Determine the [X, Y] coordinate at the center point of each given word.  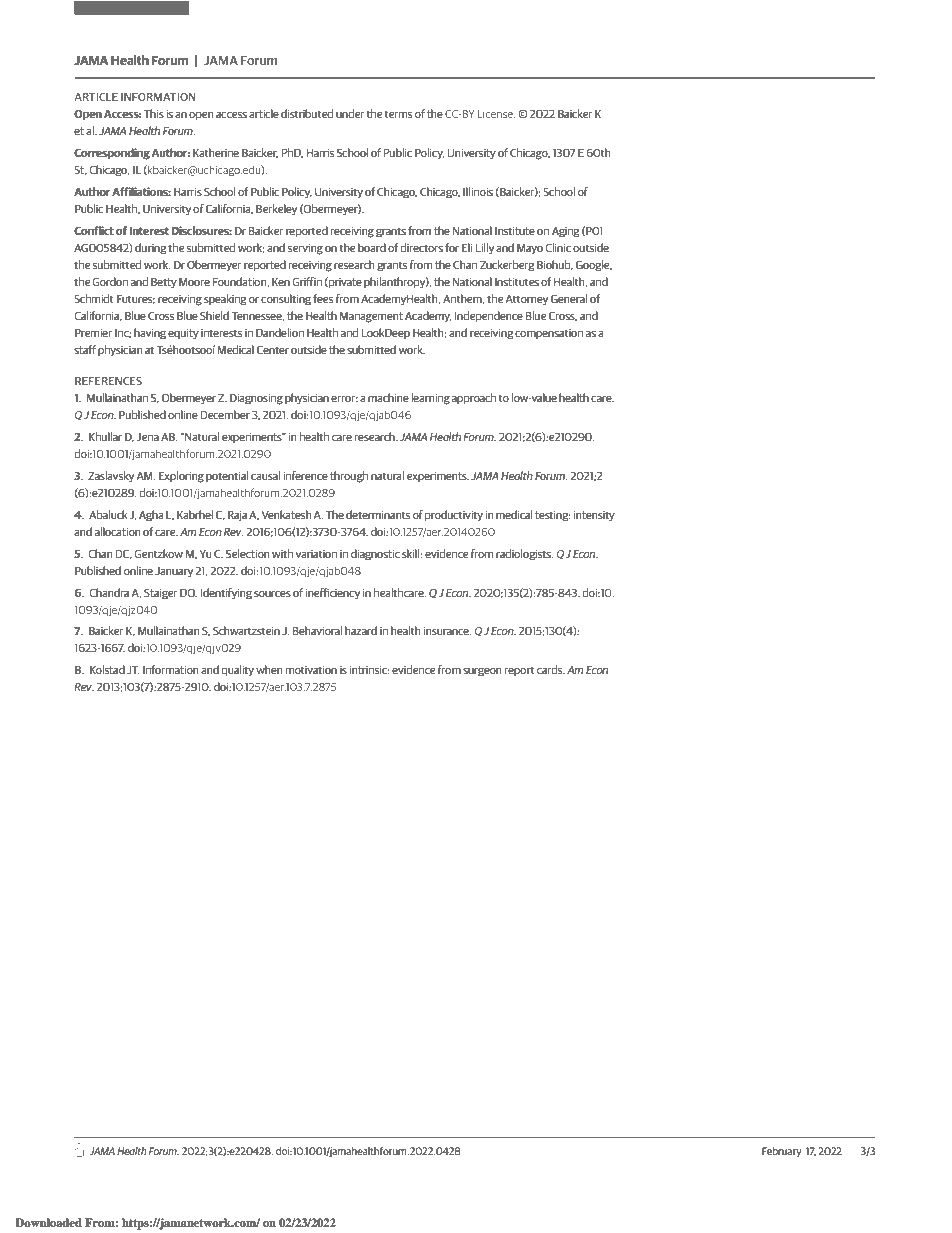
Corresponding [112, 154]
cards [551, 669]
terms [398, 114]
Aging [565, 232]
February [782, 1152]
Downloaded [48, 1222]
